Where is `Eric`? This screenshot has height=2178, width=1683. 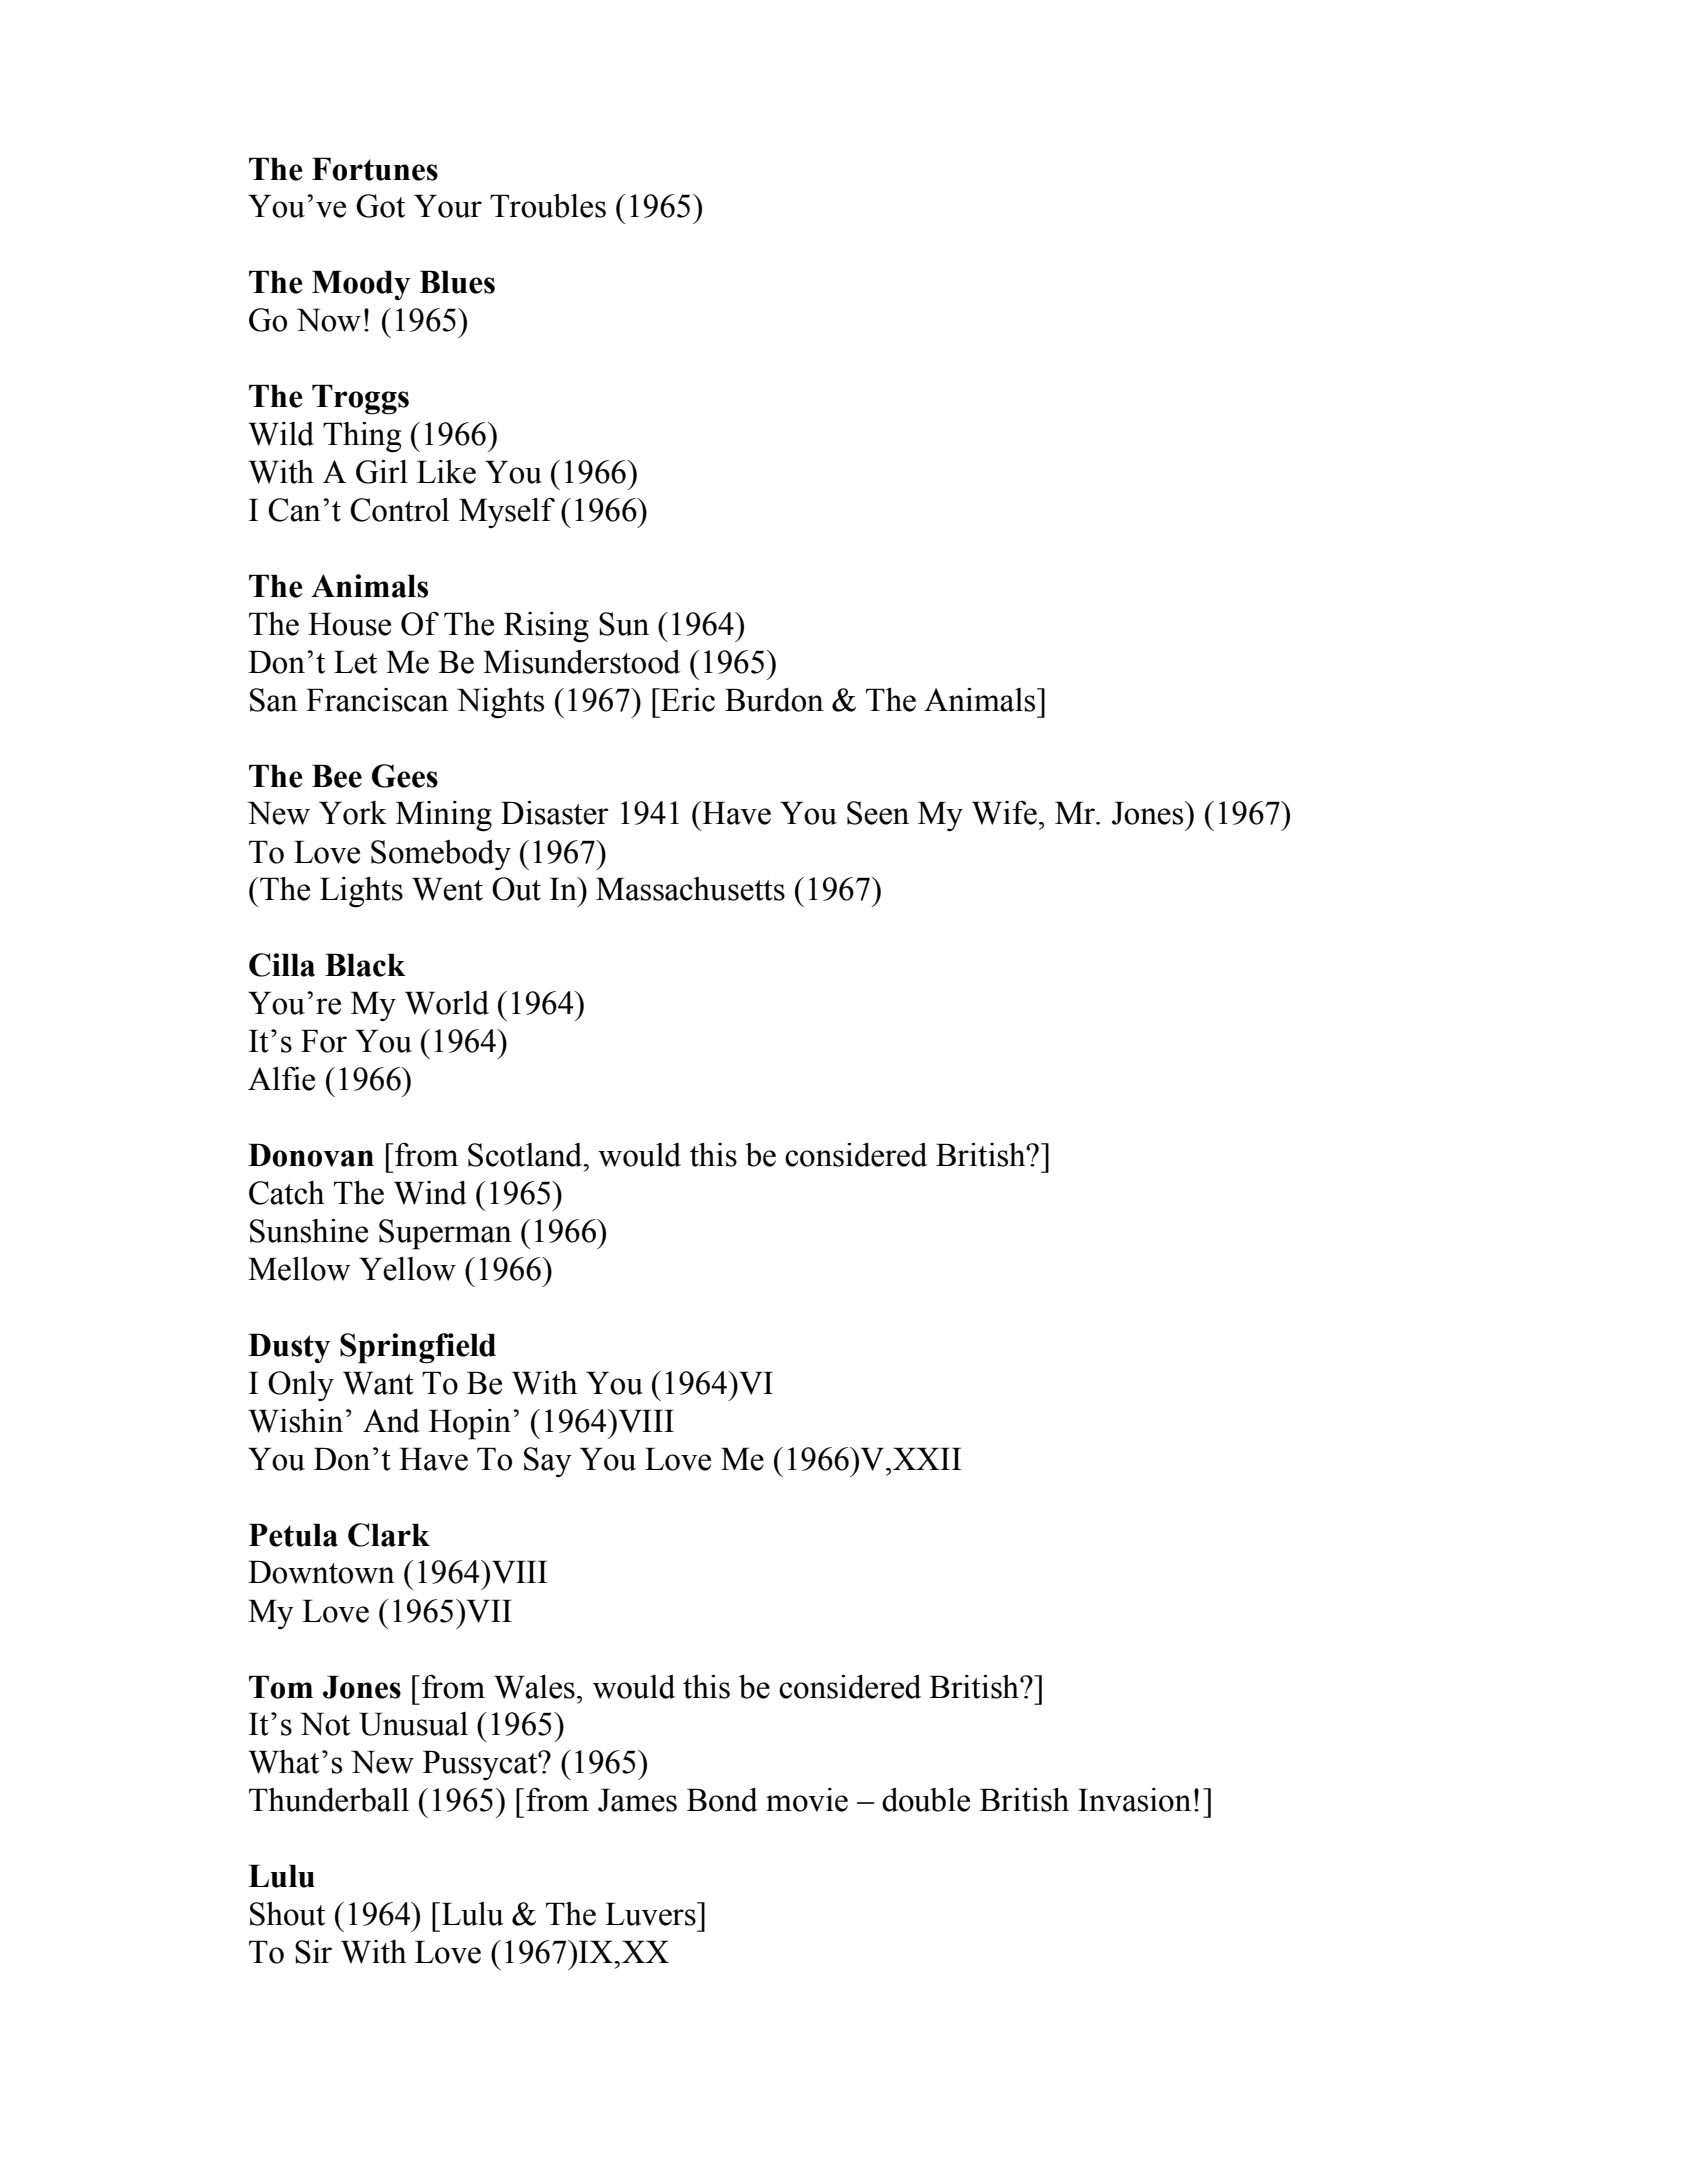 Eric is located at coordinates (687, 700).
